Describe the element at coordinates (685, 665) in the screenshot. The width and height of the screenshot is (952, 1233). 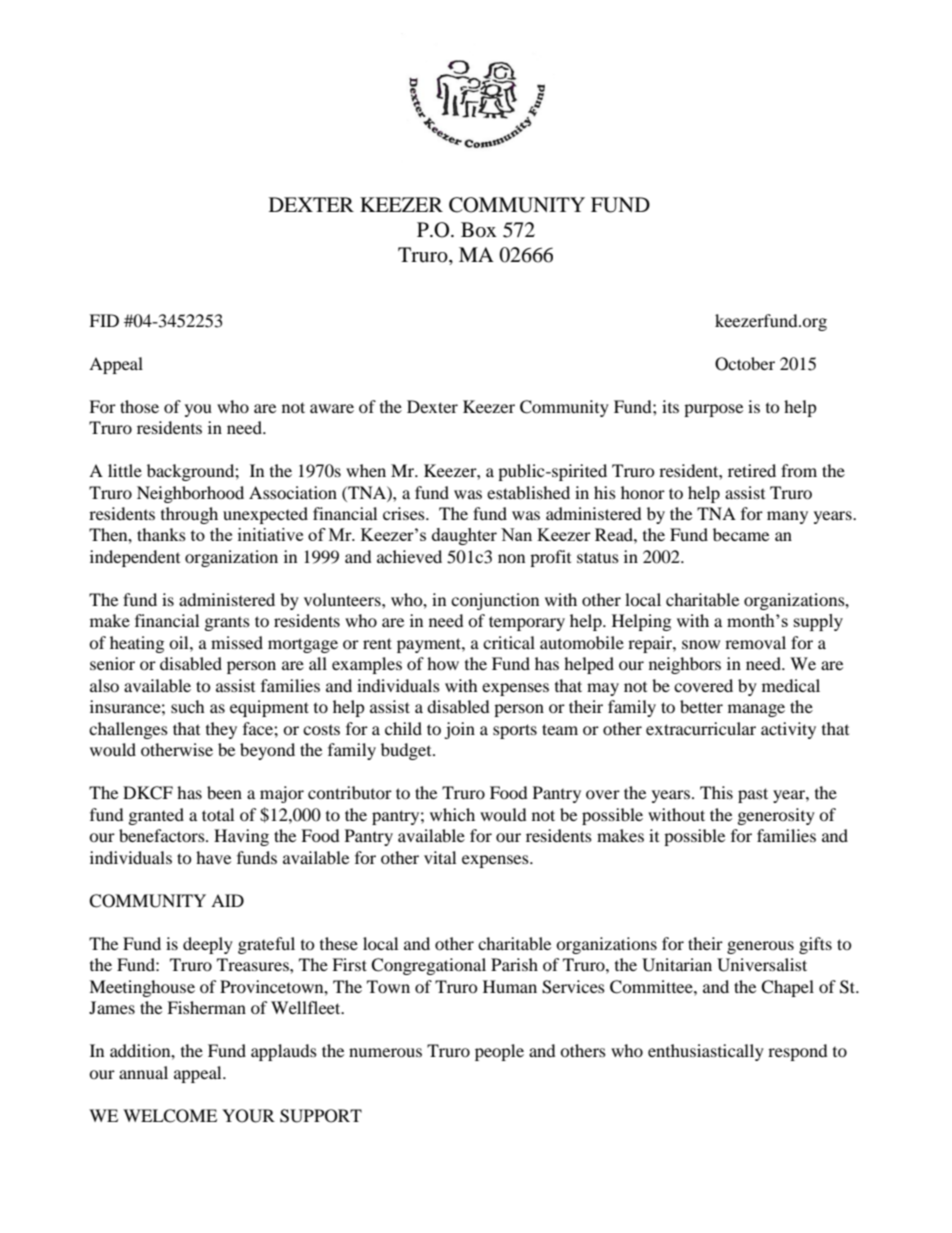
I see `neighbors` at that location.
